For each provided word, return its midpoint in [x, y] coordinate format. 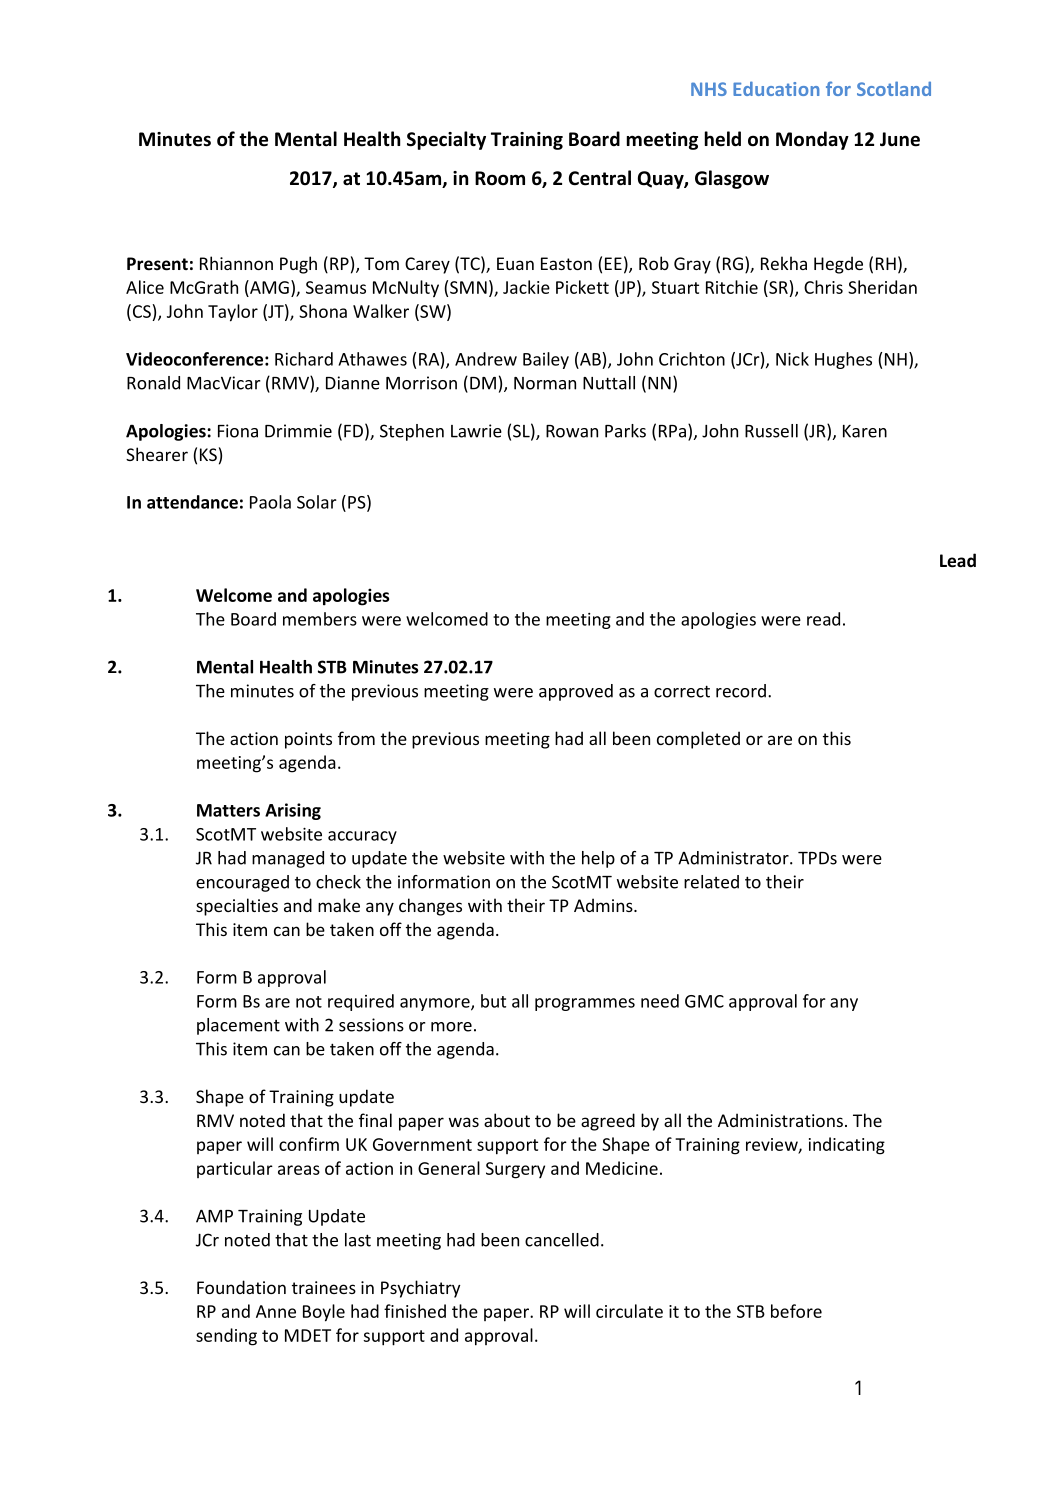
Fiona [238, 431]
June [900, 139]
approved [576, 692]
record [741, 691]
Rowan [572, 431]
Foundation [241, 1287]
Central [600, 178]
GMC [704, 1001]
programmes [585, 1004]
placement [238, 1026]
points [308, 740]
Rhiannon [236, 263]
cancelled [562, 1240]
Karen [865, 431]
